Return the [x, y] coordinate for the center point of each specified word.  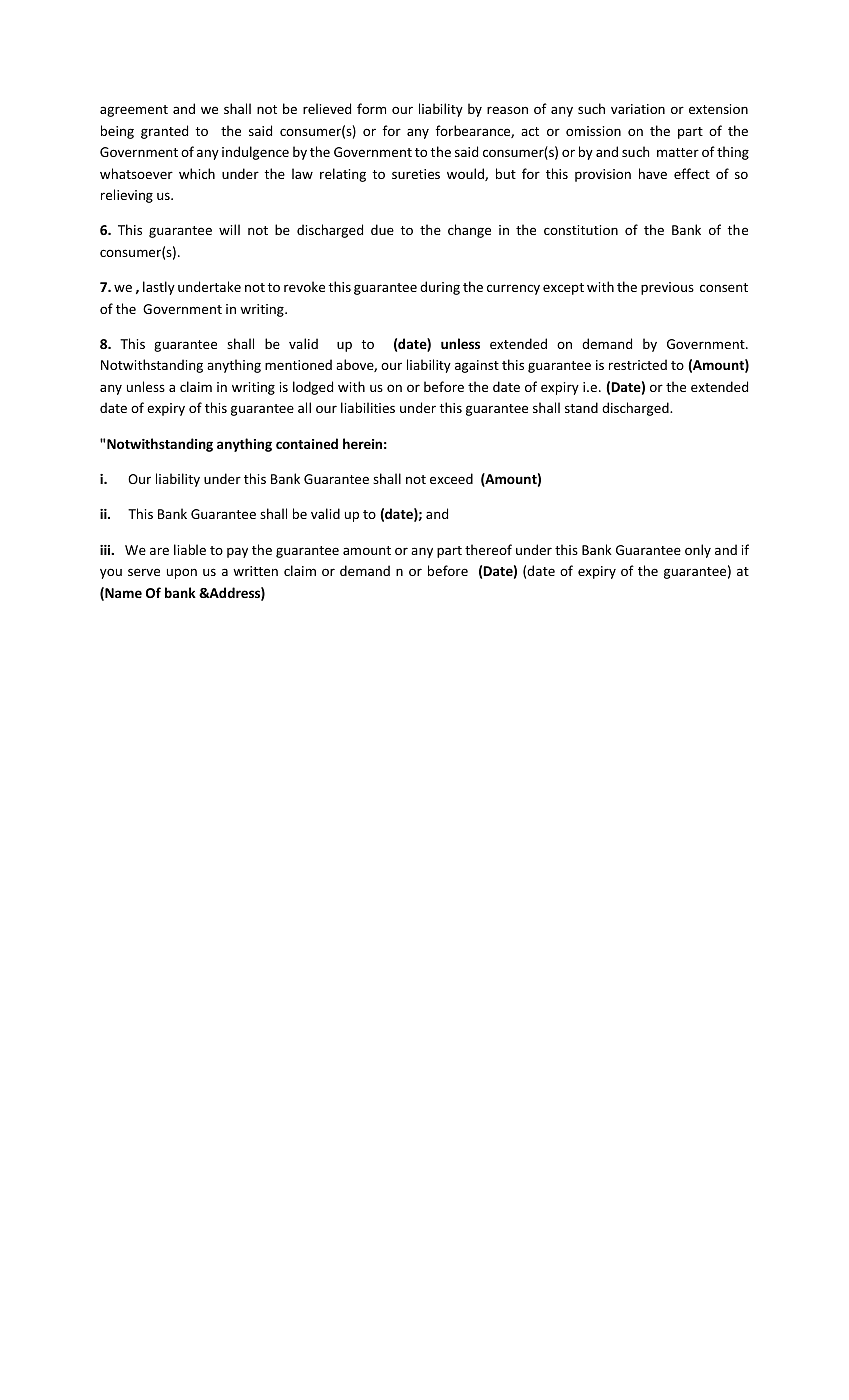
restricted [638, 364]
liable [190, 549]
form [371, 108]
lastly [159, 288]
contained [307, 443]
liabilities [368, 407]
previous [667, 288]
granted [164, 132]
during [440, 288]
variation [638, 109]
